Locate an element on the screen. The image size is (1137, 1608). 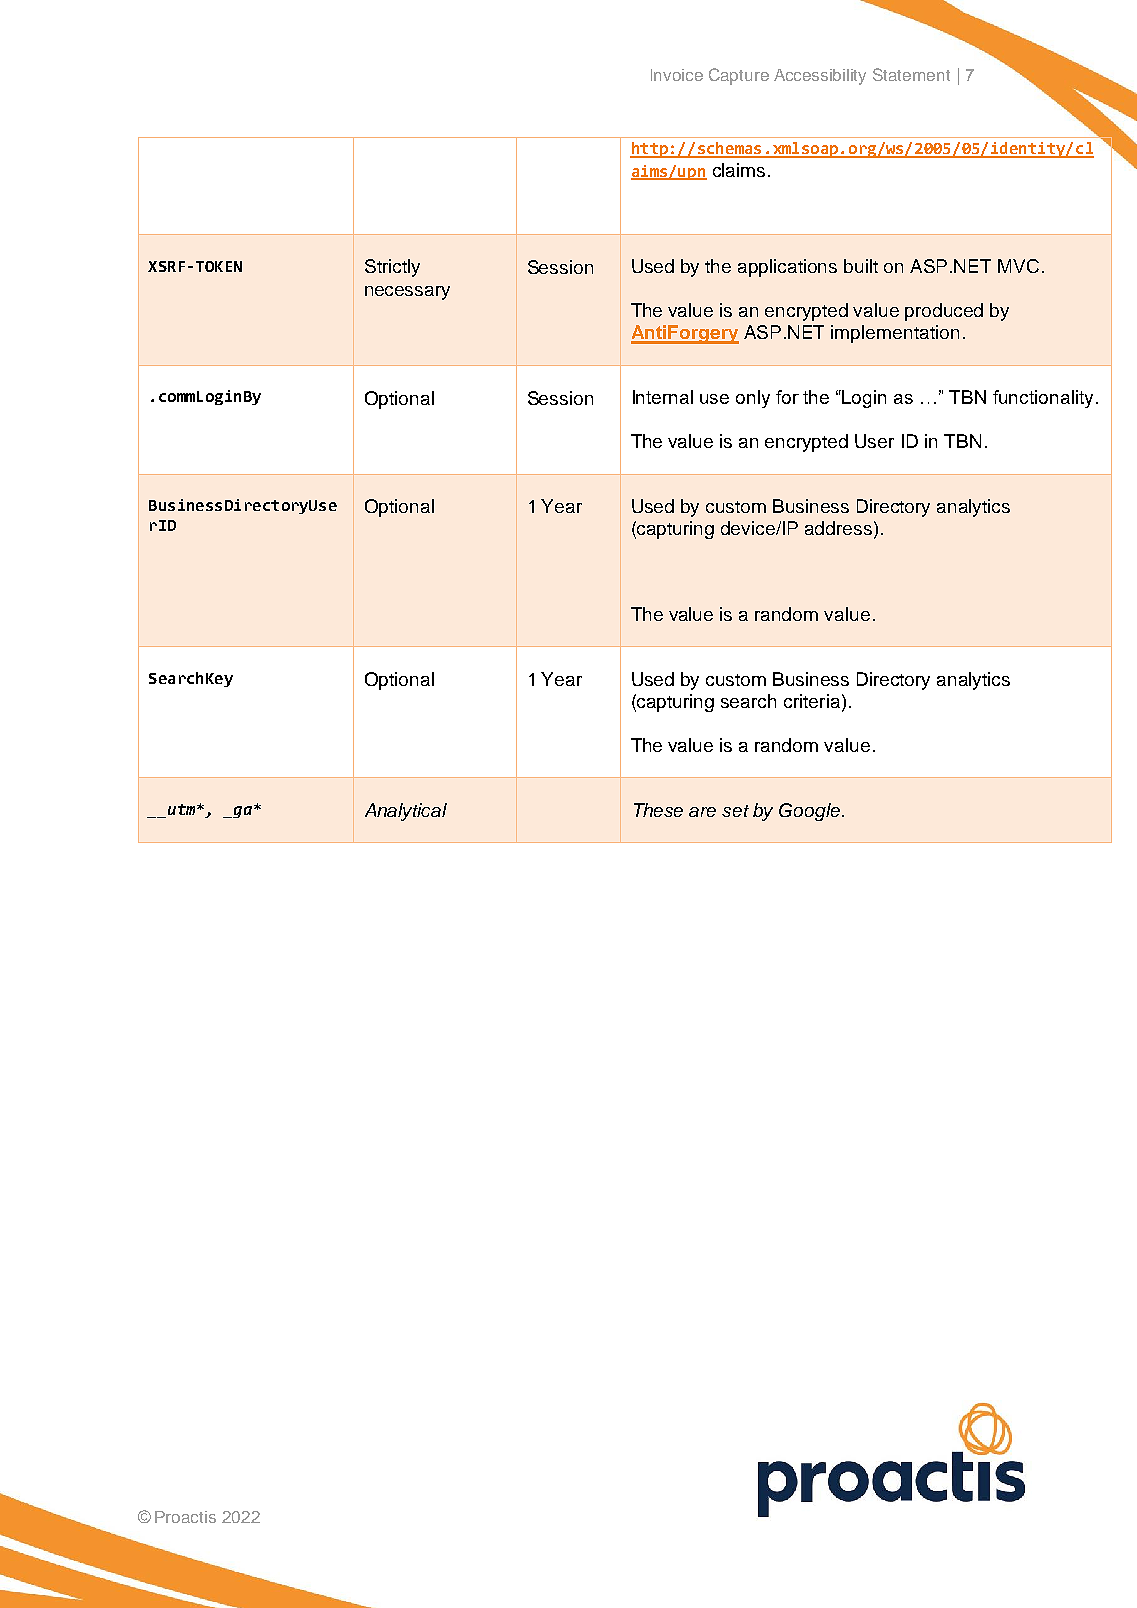
necessary is located at coordinates (407, 293).
